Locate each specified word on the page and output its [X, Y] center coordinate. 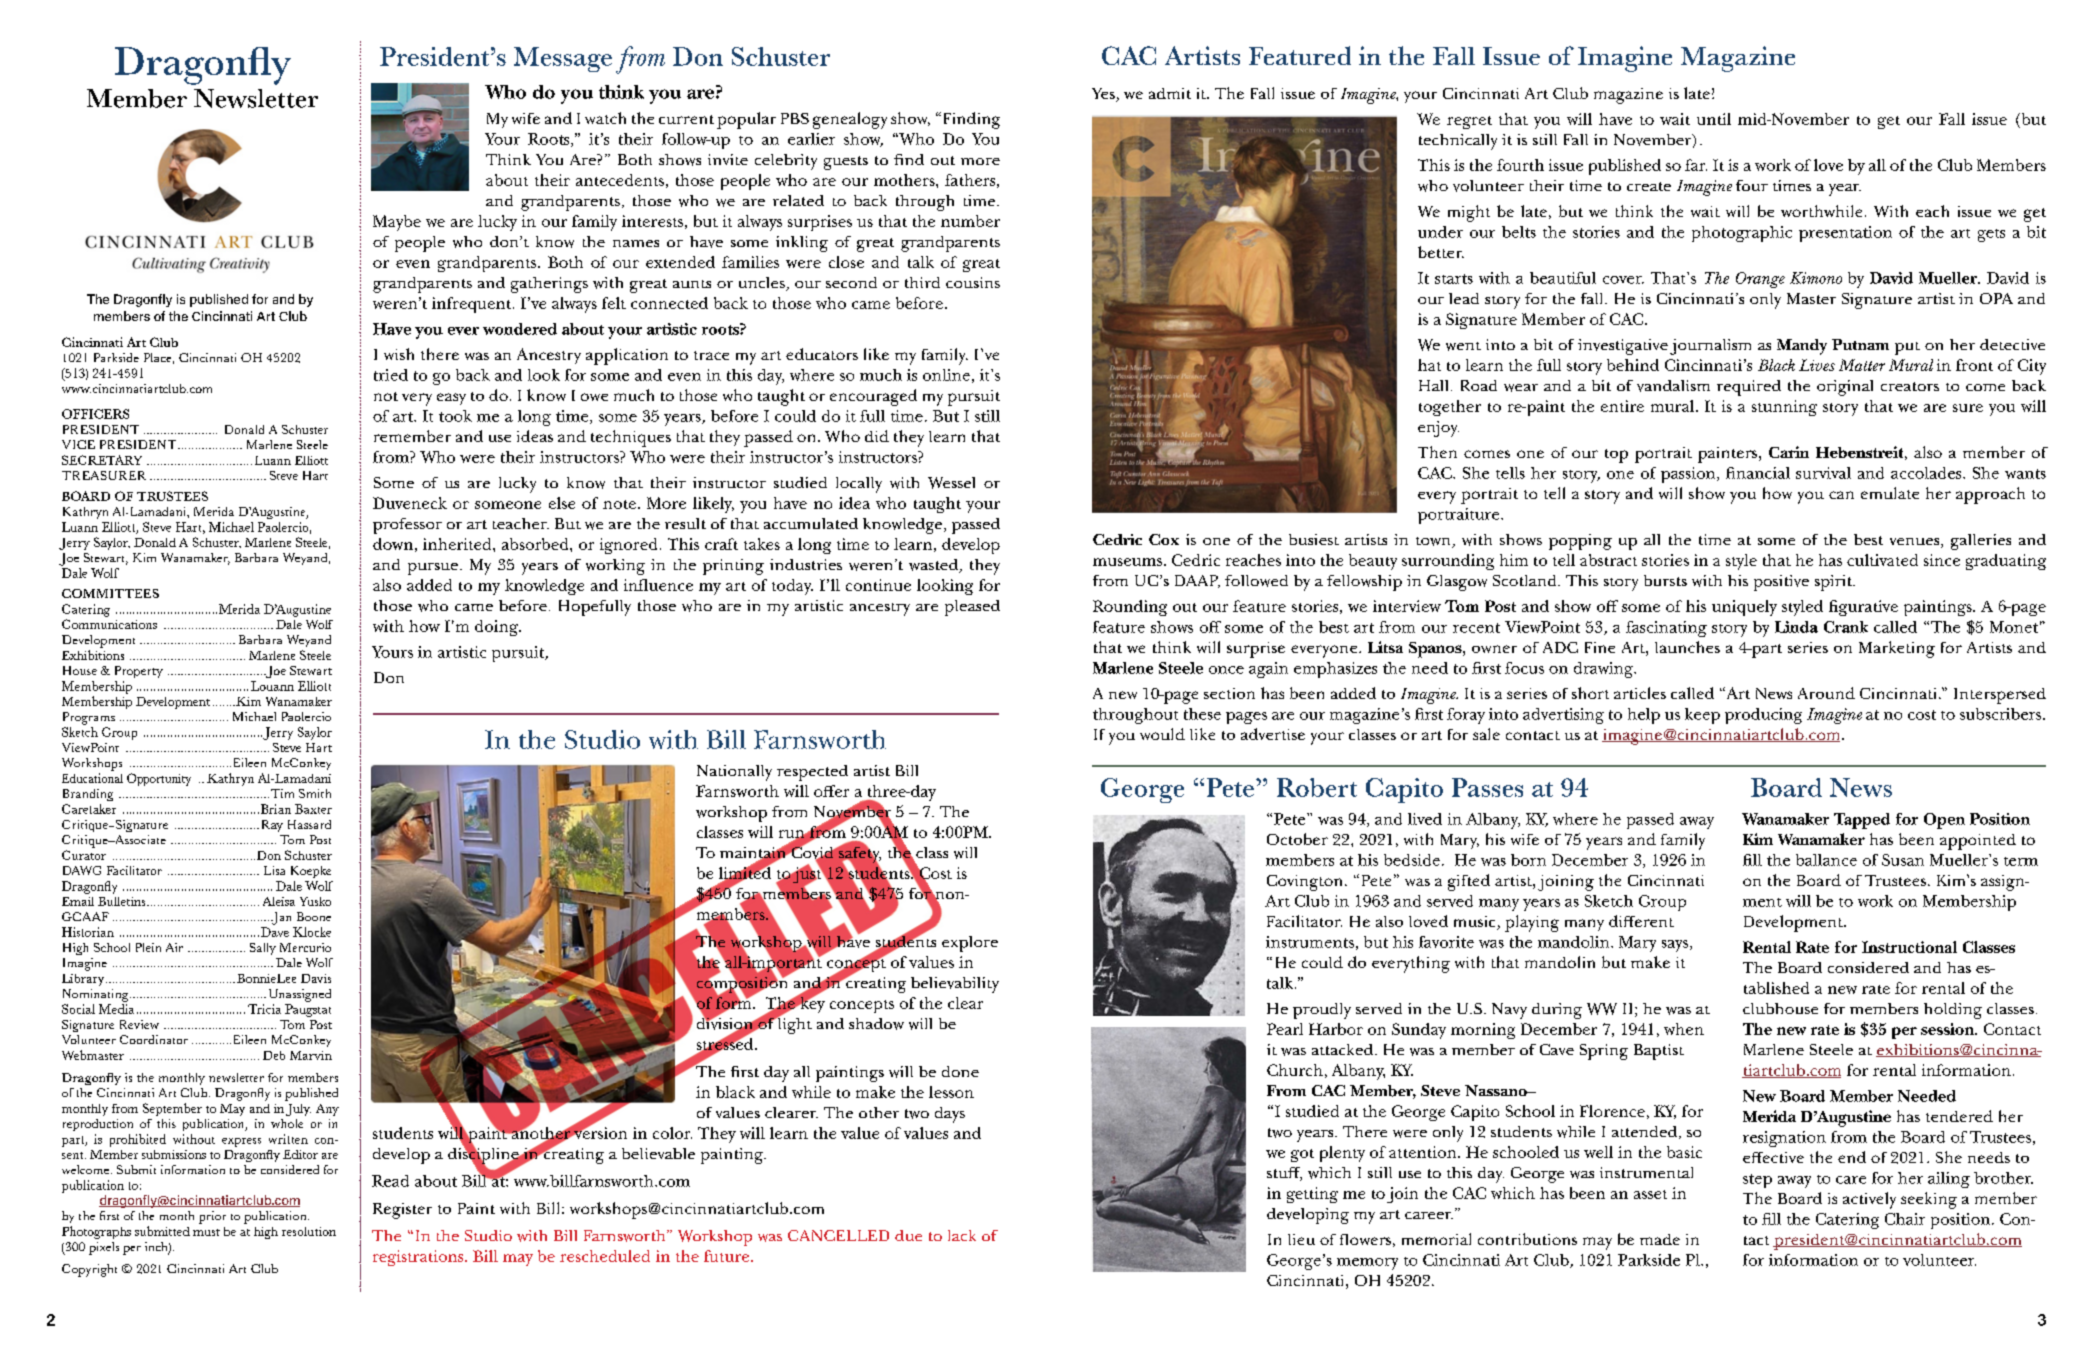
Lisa [274, 870]
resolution [309, 1231]
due [908, 1235]
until [1714, 119]
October [1297, 839]
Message [563, 59]
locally [859, 485]
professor [407, 526]
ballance [1826, 860]
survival [1823, 473]
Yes [1104, 95]
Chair [1905, 1219]
